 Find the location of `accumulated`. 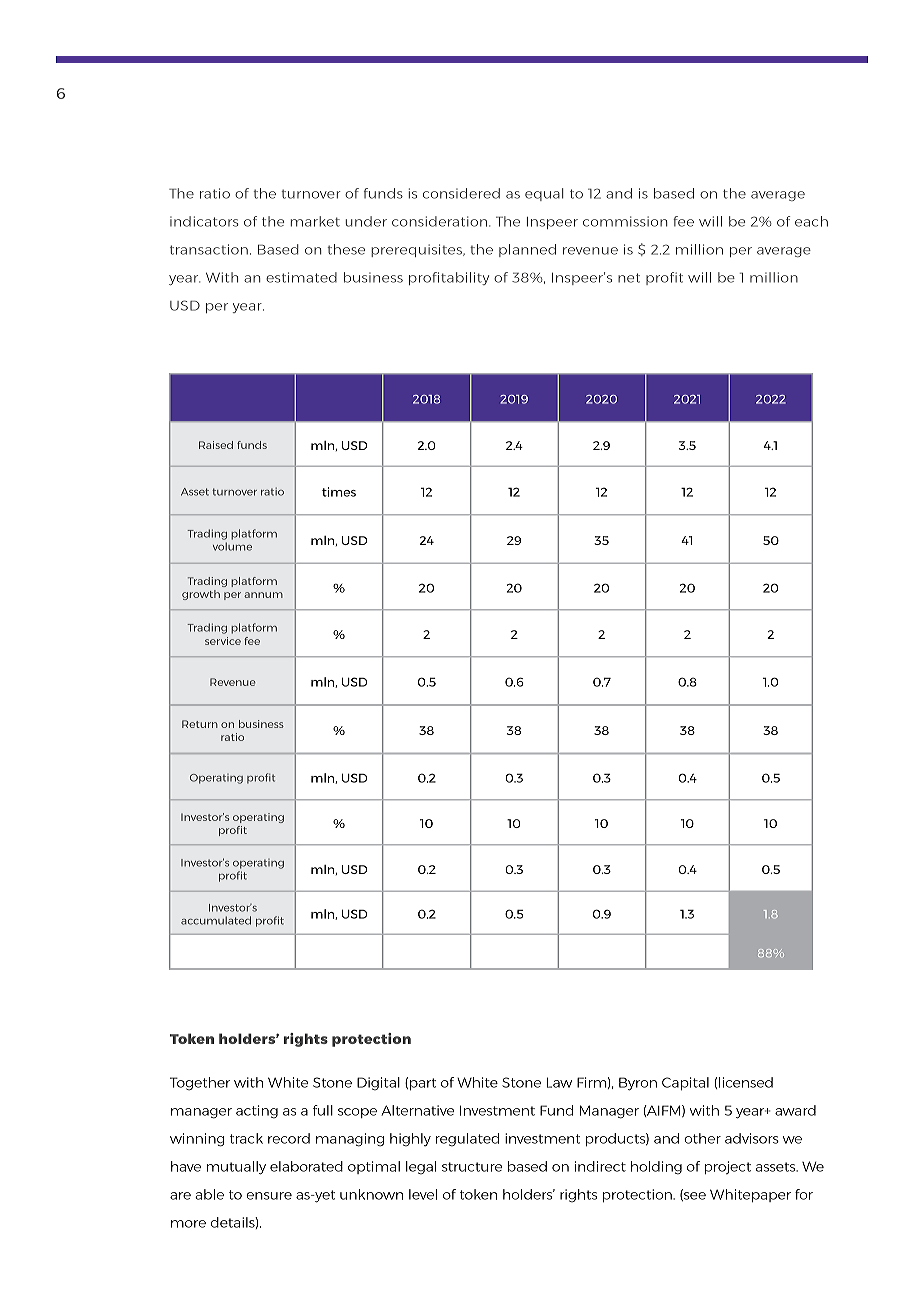

accumulated is located at coordinates (216, 920).
